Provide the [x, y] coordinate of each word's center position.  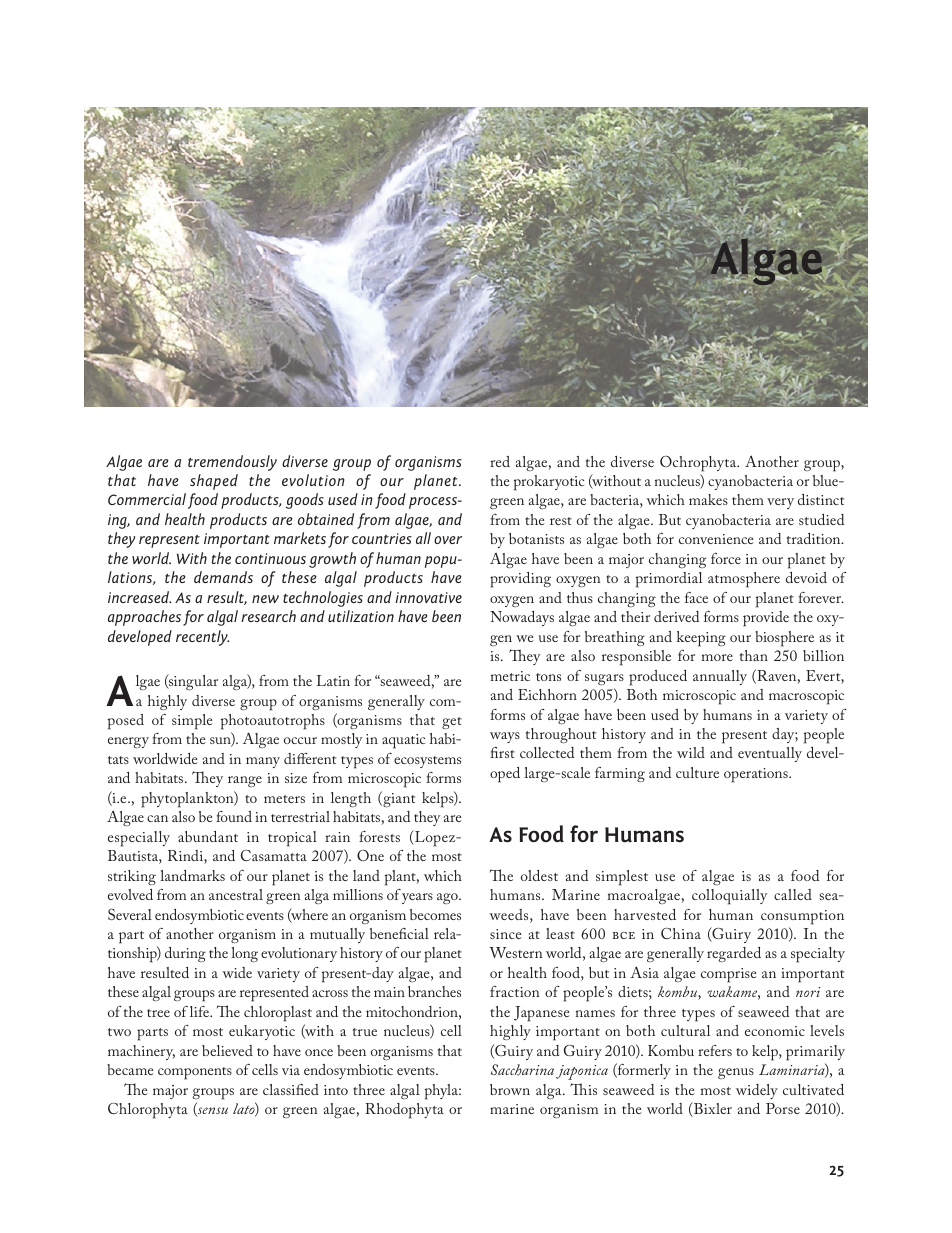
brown [510, 1089]
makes [708, 499]
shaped [214, 482]
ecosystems [427, 762]
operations [757, 775]
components [195, 1073]
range [245, 781]
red [500, 461]
